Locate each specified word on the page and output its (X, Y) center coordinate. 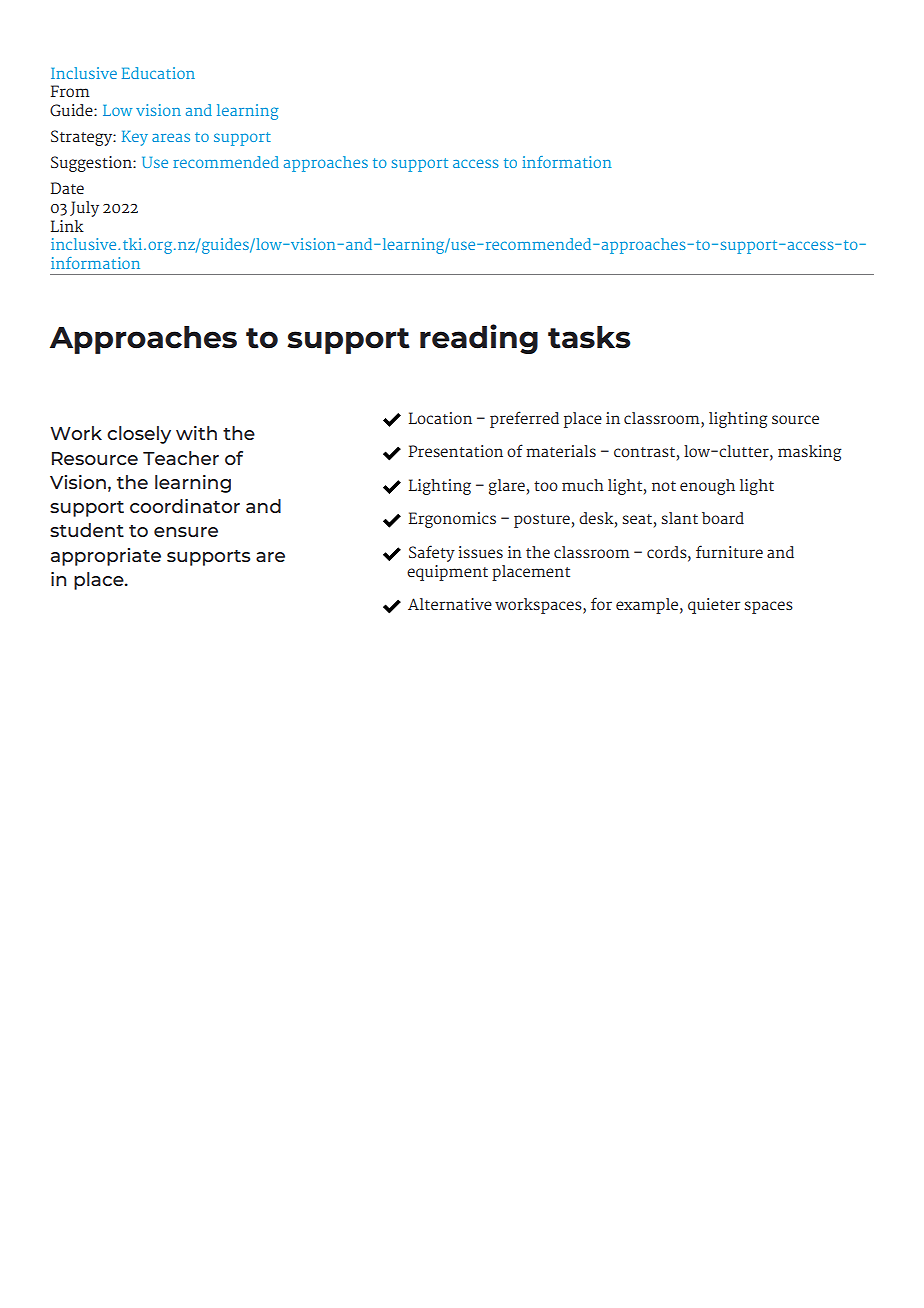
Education (158, 73)
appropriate (106, 557)
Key (135, 138)
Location (440, 418)
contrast (644, 452)
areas (171, 137)
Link (67, 226)
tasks (589, 337)
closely (139, 435)
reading (479, 339)
